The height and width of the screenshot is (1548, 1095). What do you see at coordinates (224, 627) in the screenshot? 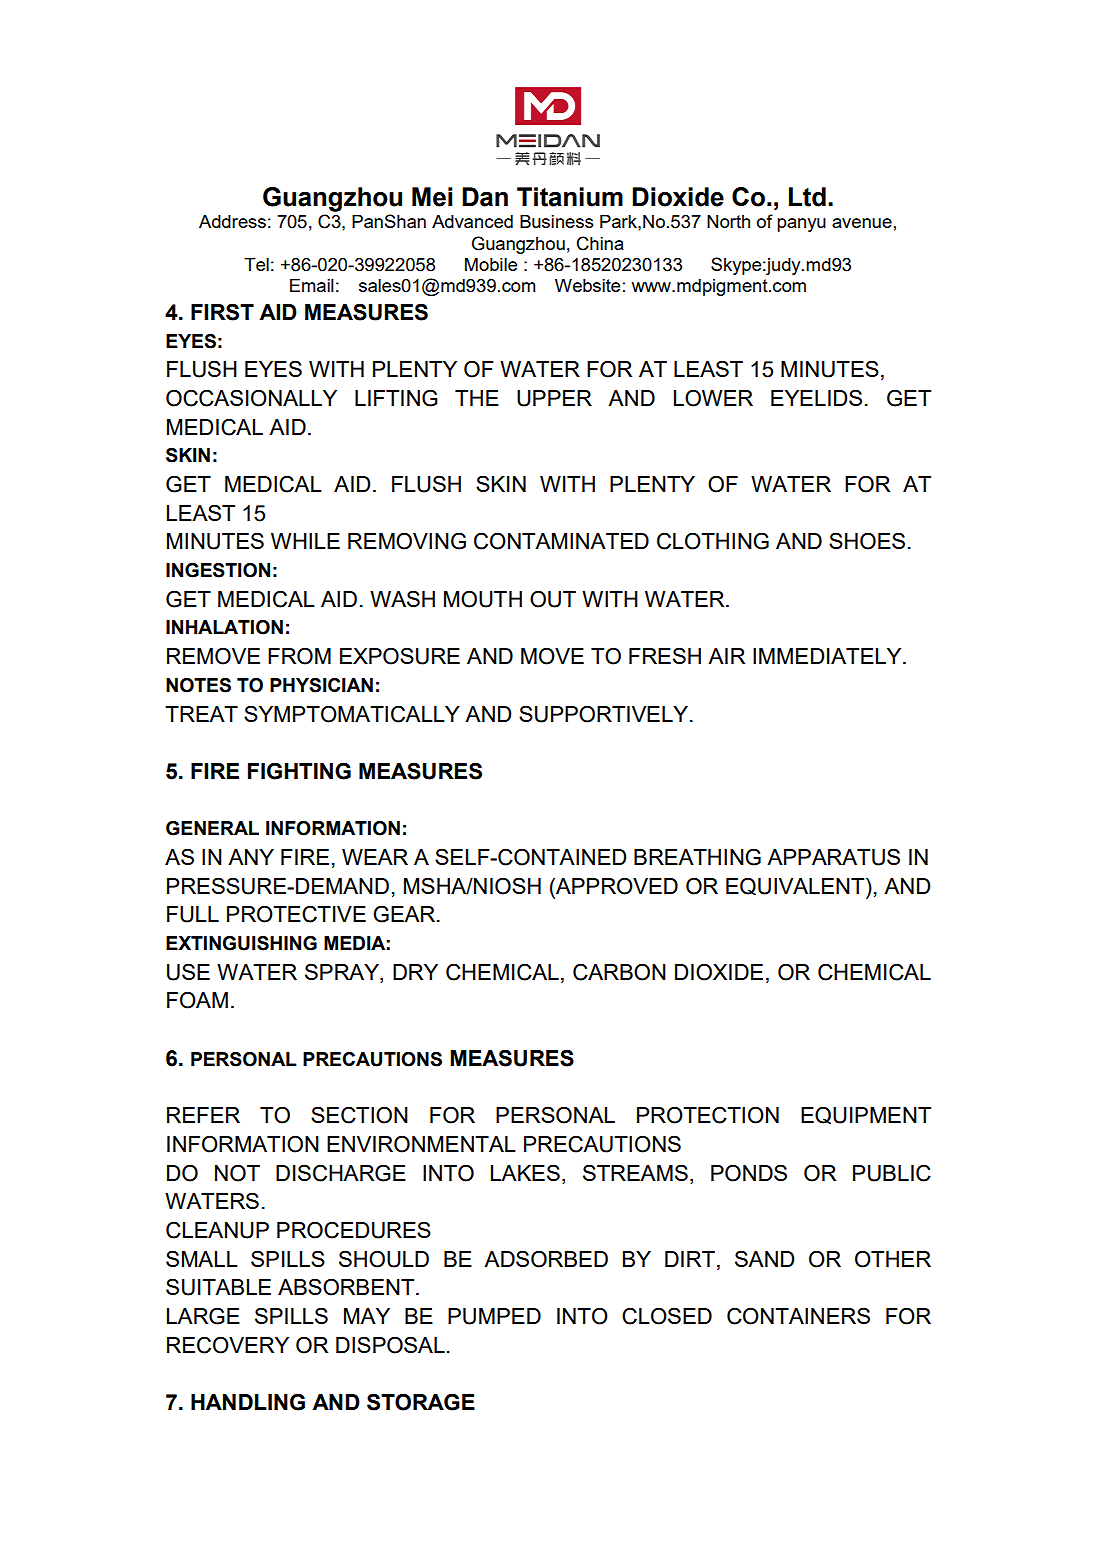
I see `INHALATION` at bounding box center [224, 627].
